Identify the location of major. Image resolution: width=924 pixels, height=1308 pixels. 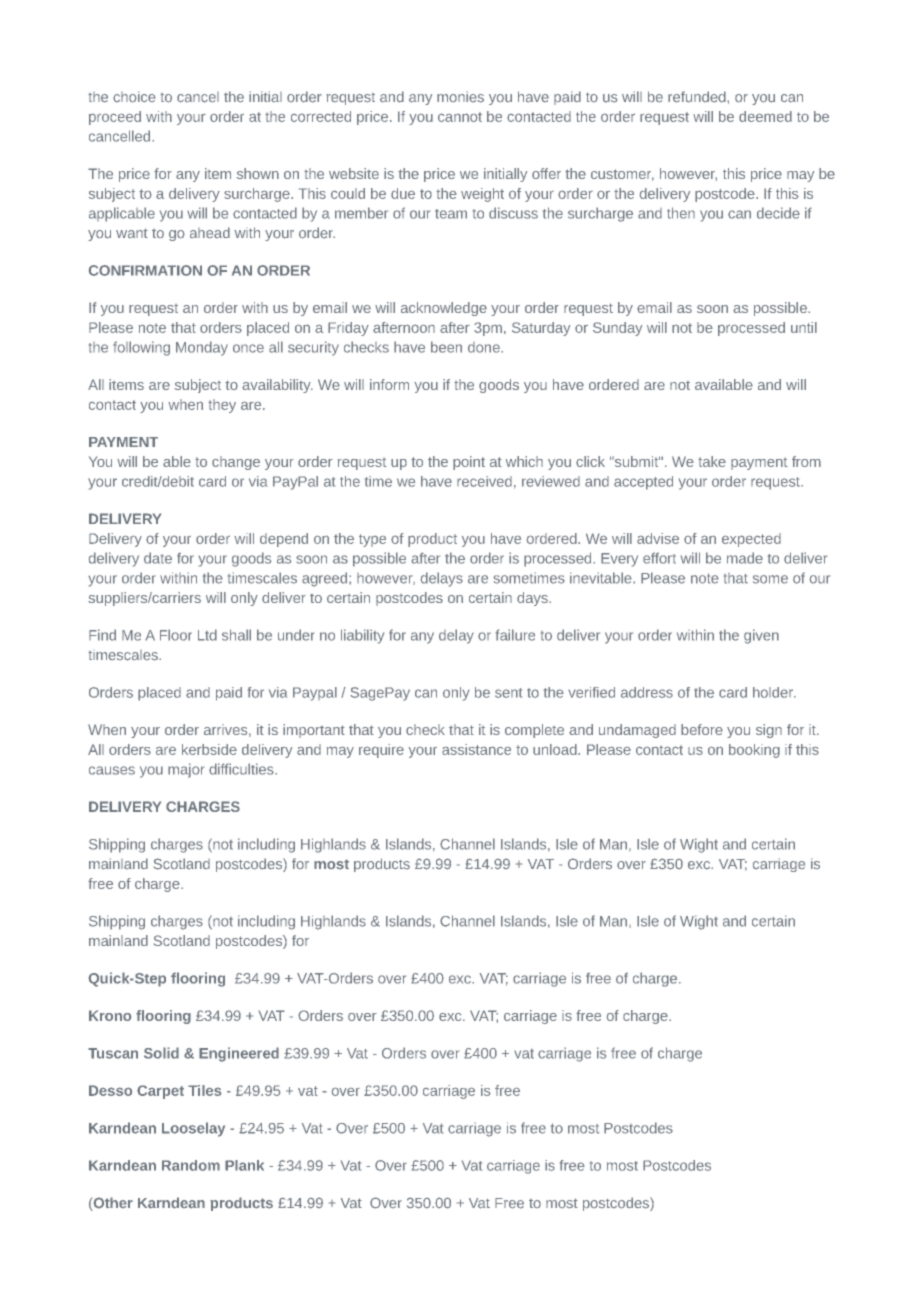
(186, 770).
